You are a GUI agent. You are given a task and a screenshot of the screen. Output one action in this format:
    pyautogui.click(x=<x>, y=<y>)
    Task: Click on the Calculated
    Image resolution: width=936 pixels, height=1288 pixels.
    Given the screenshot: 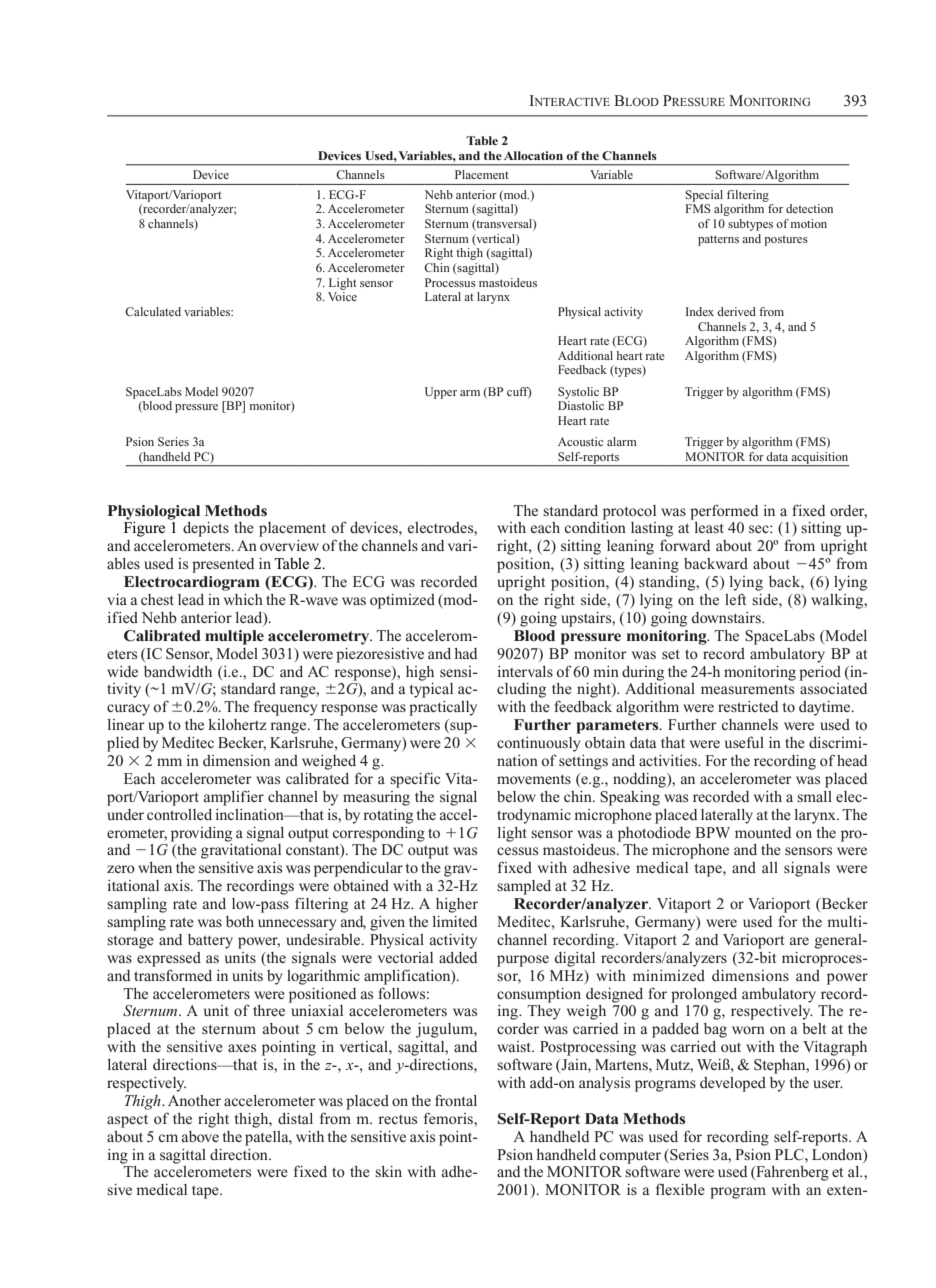 What is the action you would take?
    pyautogui.click(x=153, y=311)
